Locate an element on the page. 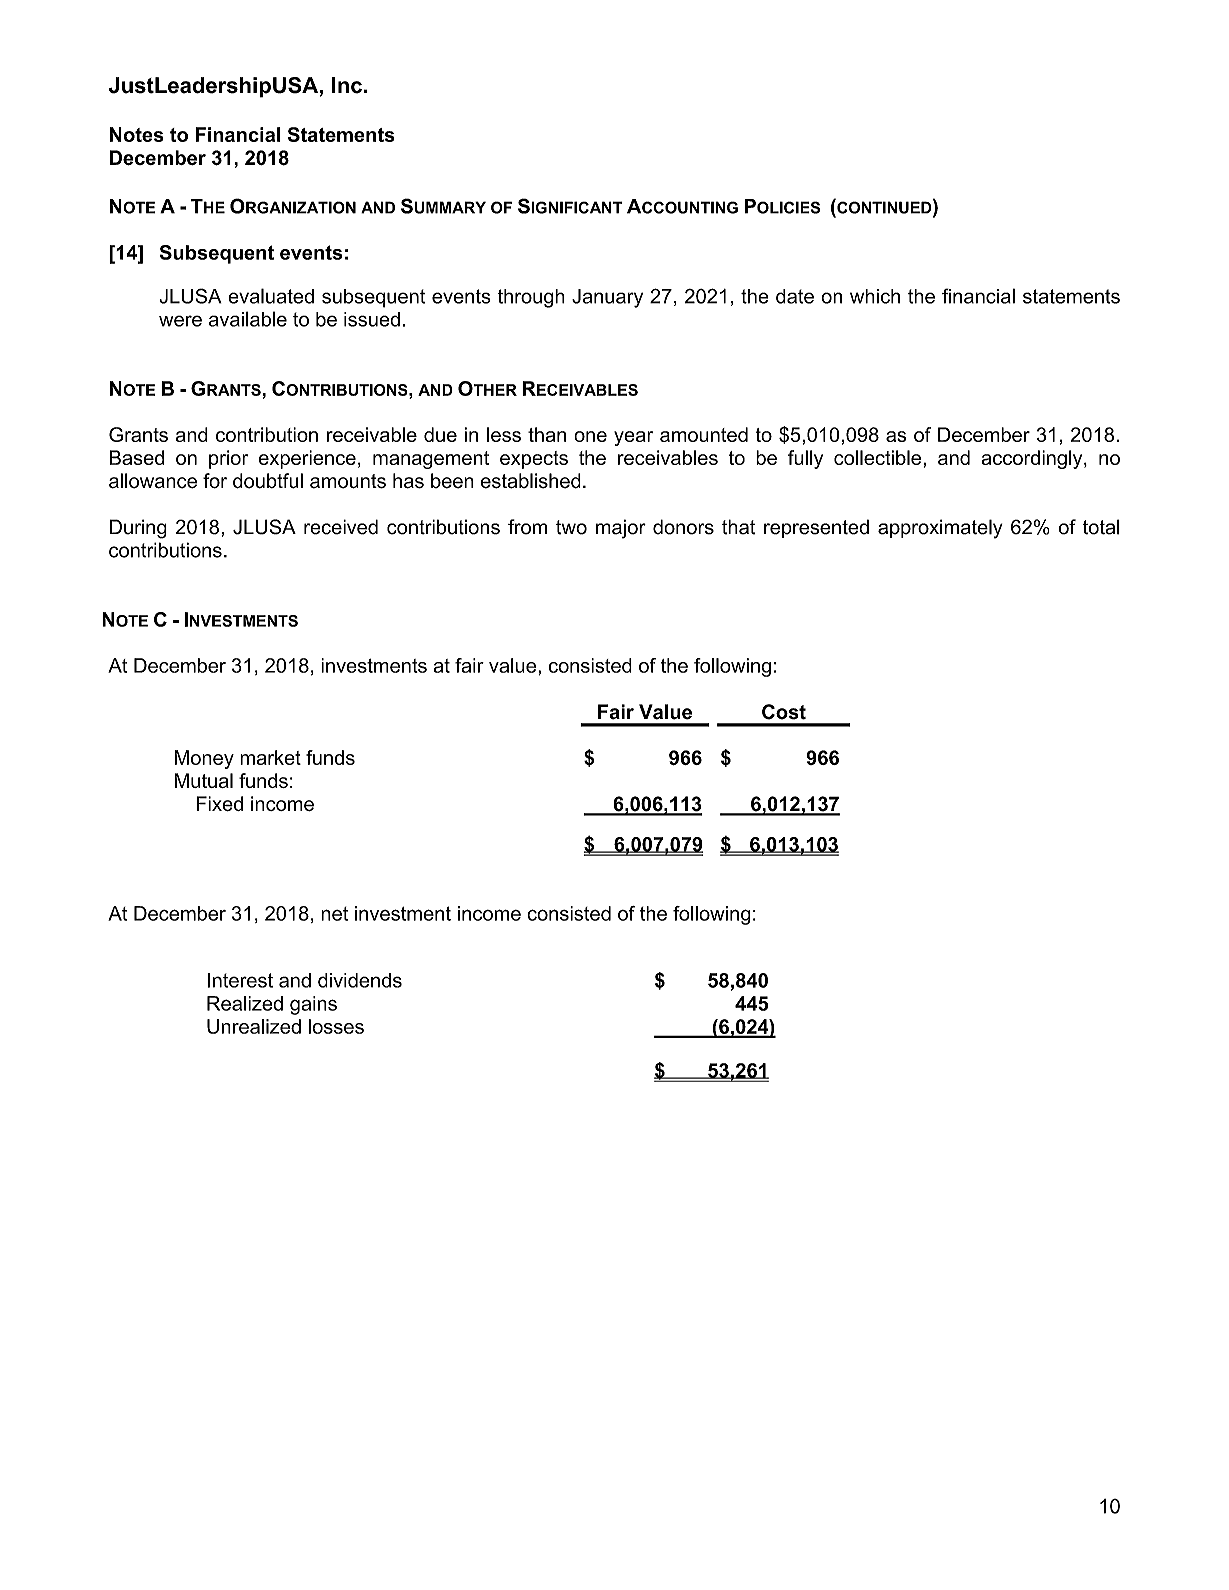  established is located at coordinates (531, 481).
